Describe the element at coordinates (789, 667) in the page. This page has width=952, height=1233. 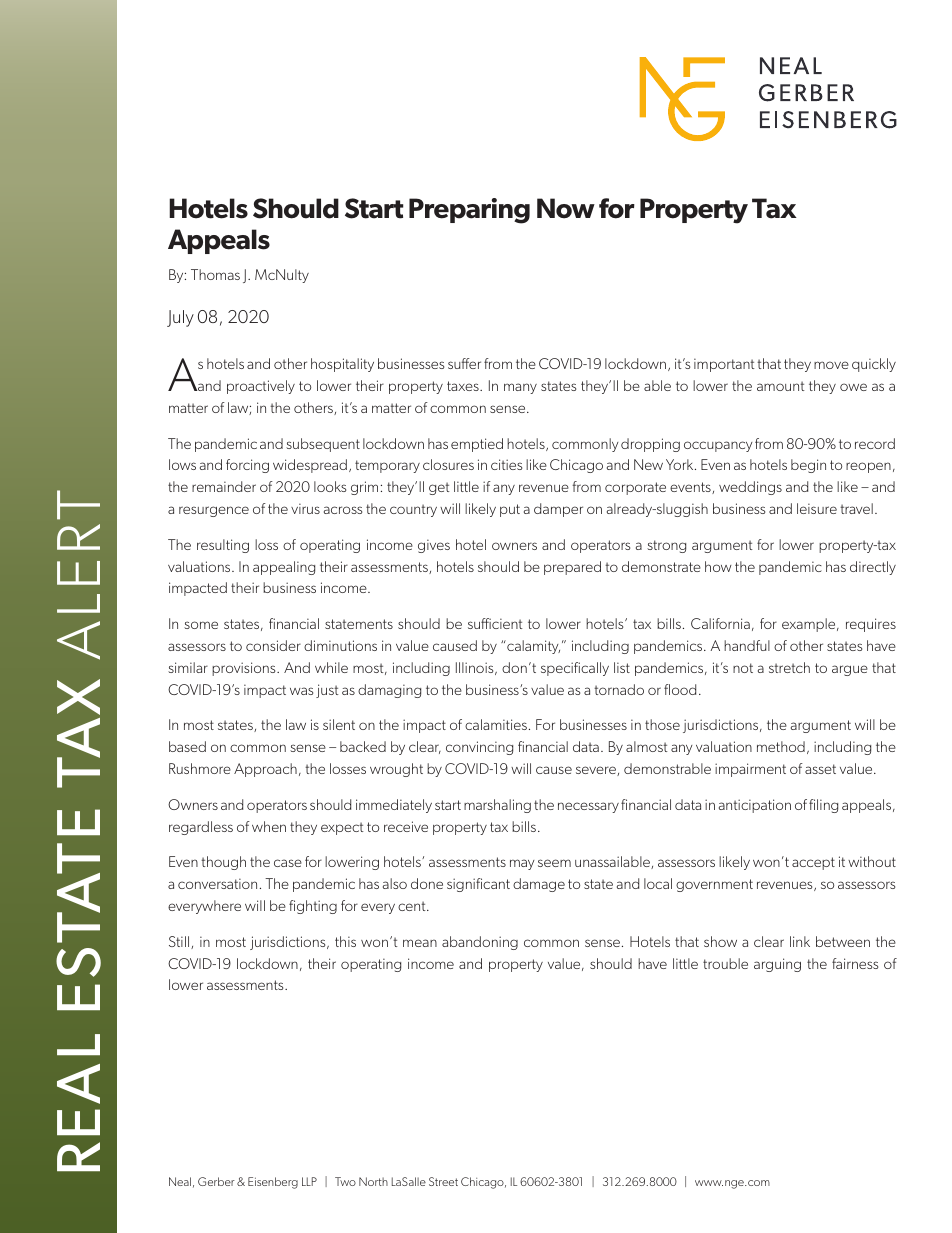
I see `stretch` at that location.
